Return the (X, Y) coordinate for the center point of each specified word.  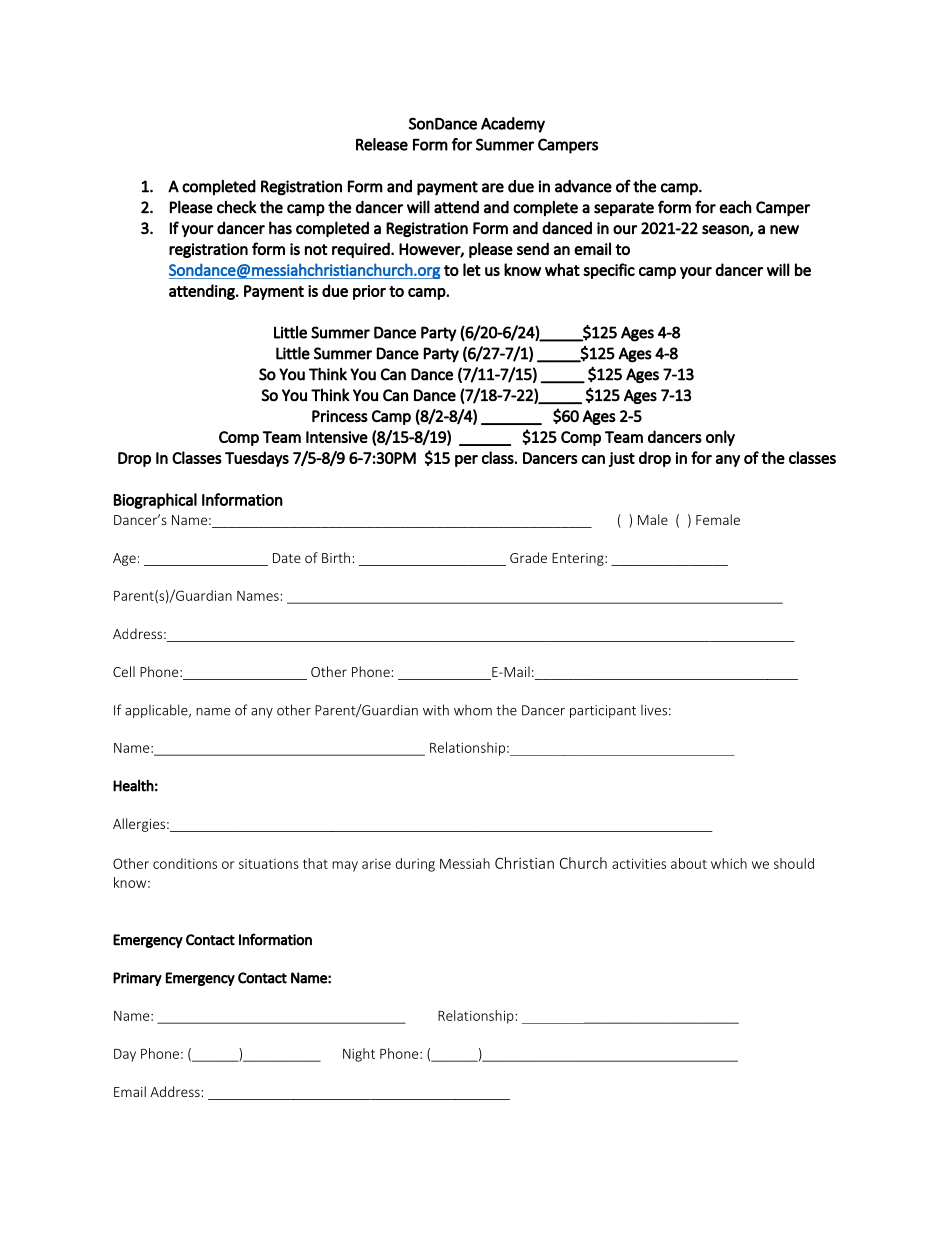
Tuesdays (257, 459)
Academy (513, 125)
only (720, 438)
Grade (528, 557)
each (735, 207)
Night (359, 1055)
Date (287, 558)
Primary (137, 979)
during (415, 865)
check (237, 207)
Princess (340, 416)
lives (654, 710)
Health (133, 785)
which (729, 863)
